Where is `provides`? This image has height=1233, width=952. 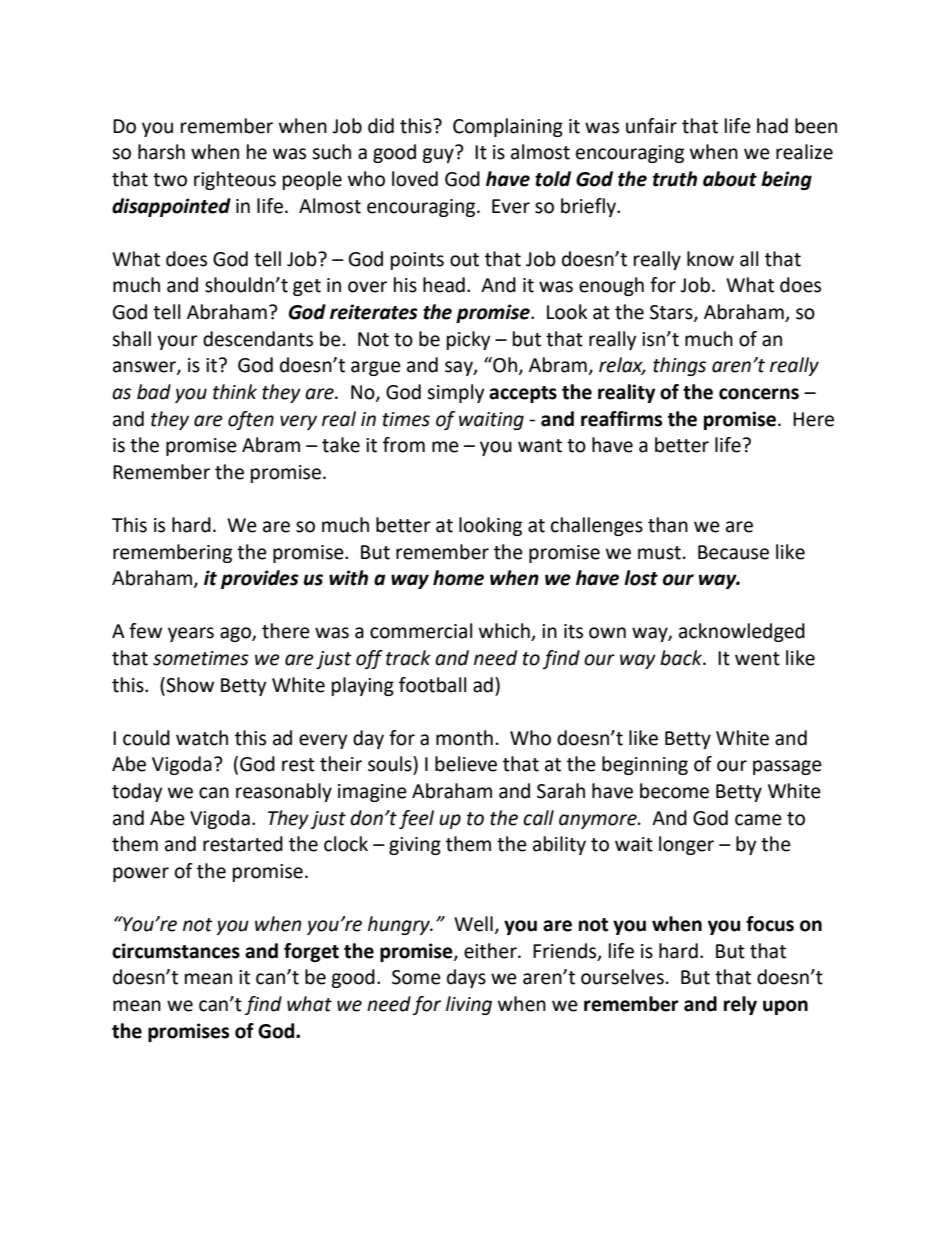 provides is located at coordinates (260, 579).
